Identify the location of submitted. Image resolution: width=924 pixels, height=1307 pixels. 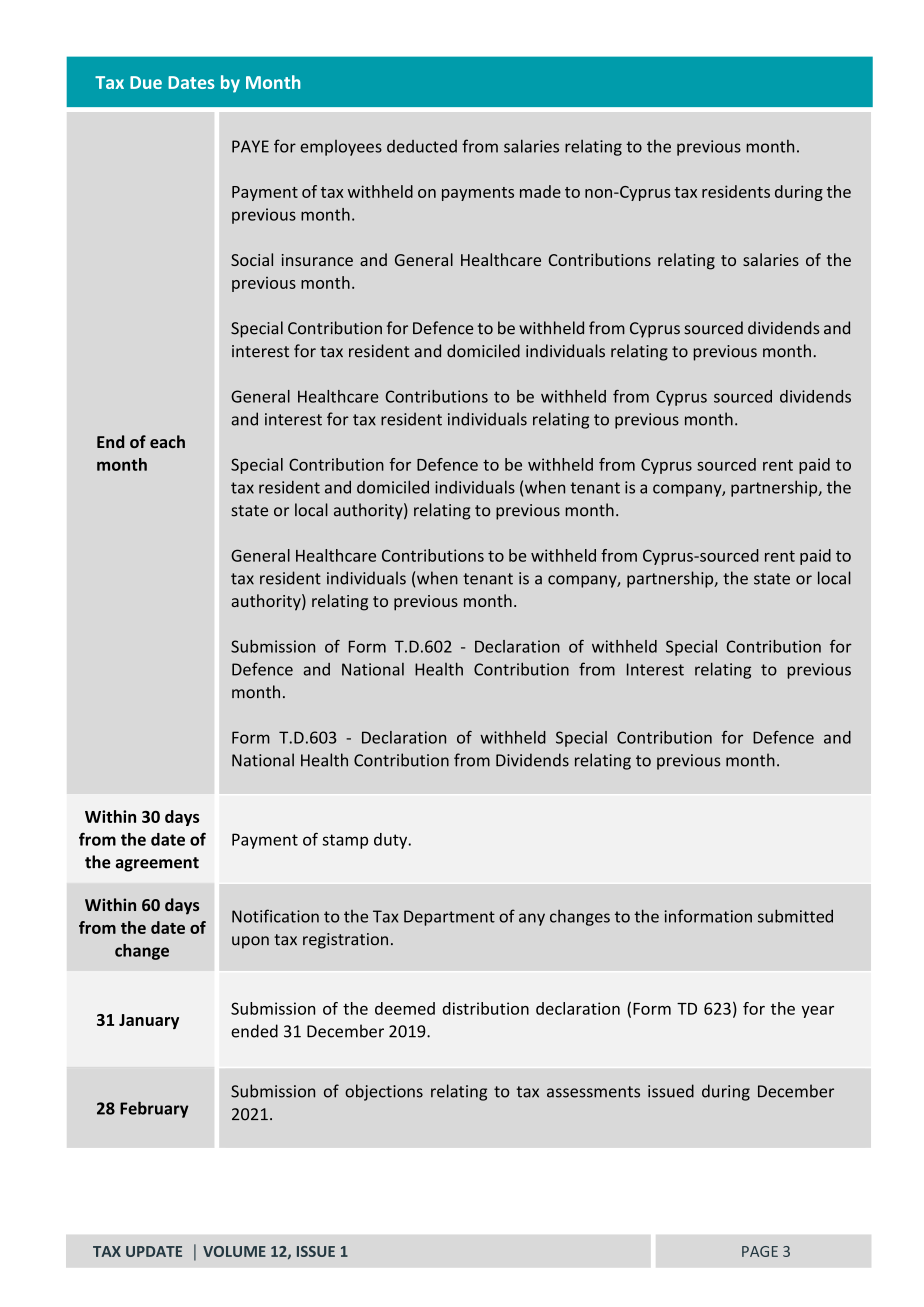
(795, 916).
